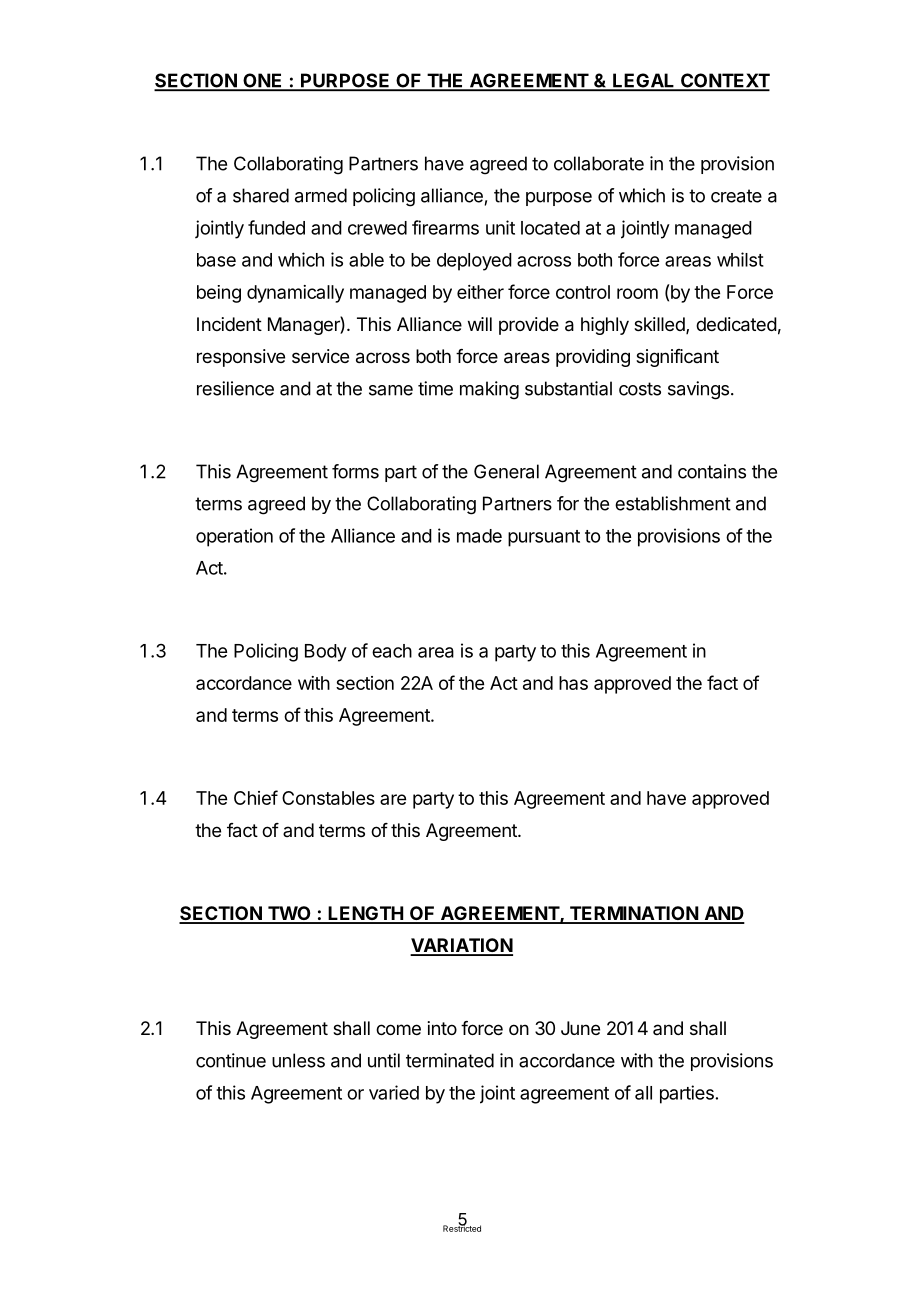 This screenshot has height=1308, width=924. What do you see at coordinates (500, 227) in the screenshot?
I see `unit` at bounding box center [500, 227].
